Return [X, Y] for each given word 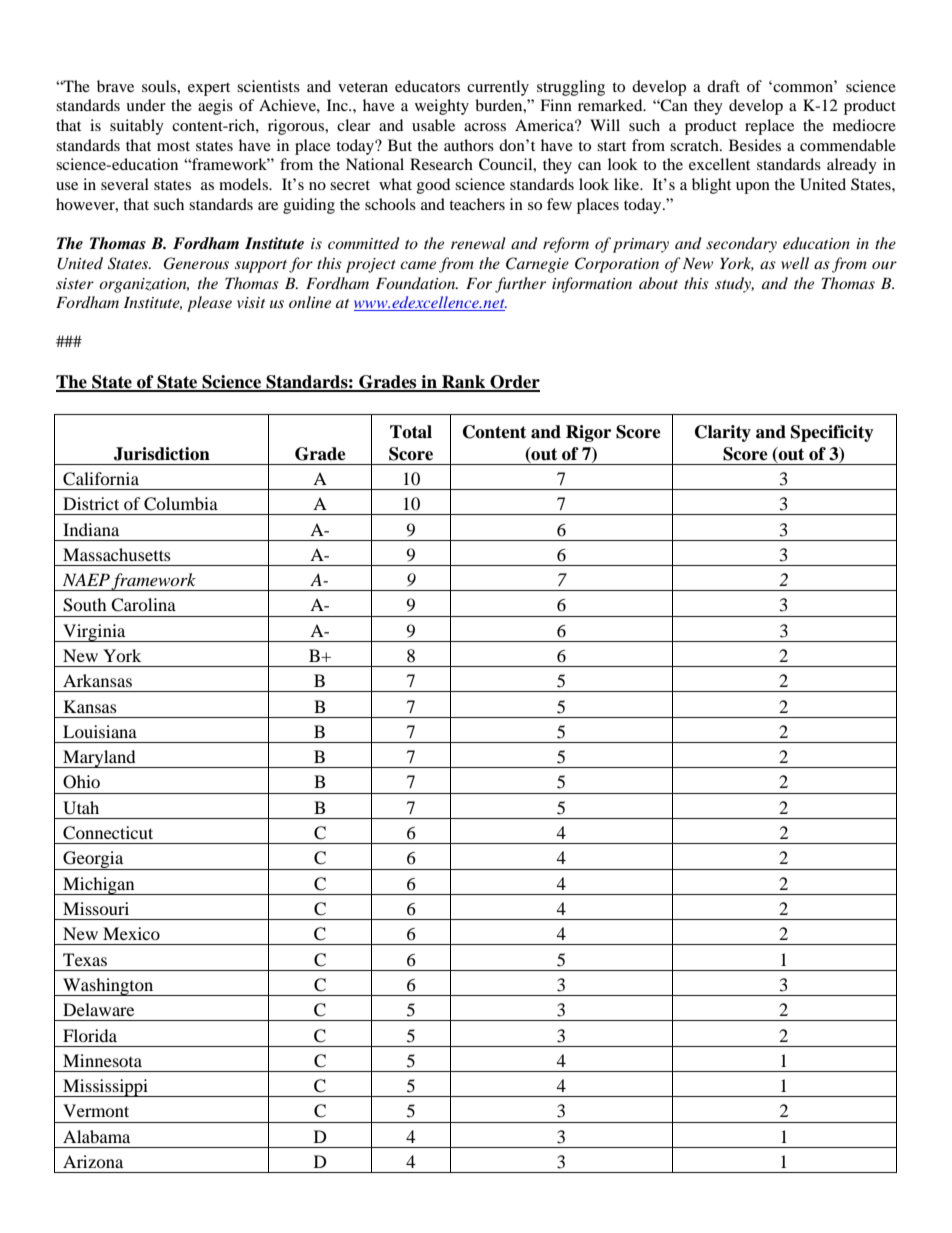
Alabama [96, 1136]
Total [411, 432]
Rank [464, 383]
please [209, 304]
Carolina [143, 605]
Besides [755, 145]
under [146, 105]
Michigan [99, 886]
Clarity [723, 433]
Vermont [96, 1110]
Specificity [832, 433]
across [485, 127]
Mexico [131, 933]
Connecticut [108, 833]
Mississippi [105, 1088]
